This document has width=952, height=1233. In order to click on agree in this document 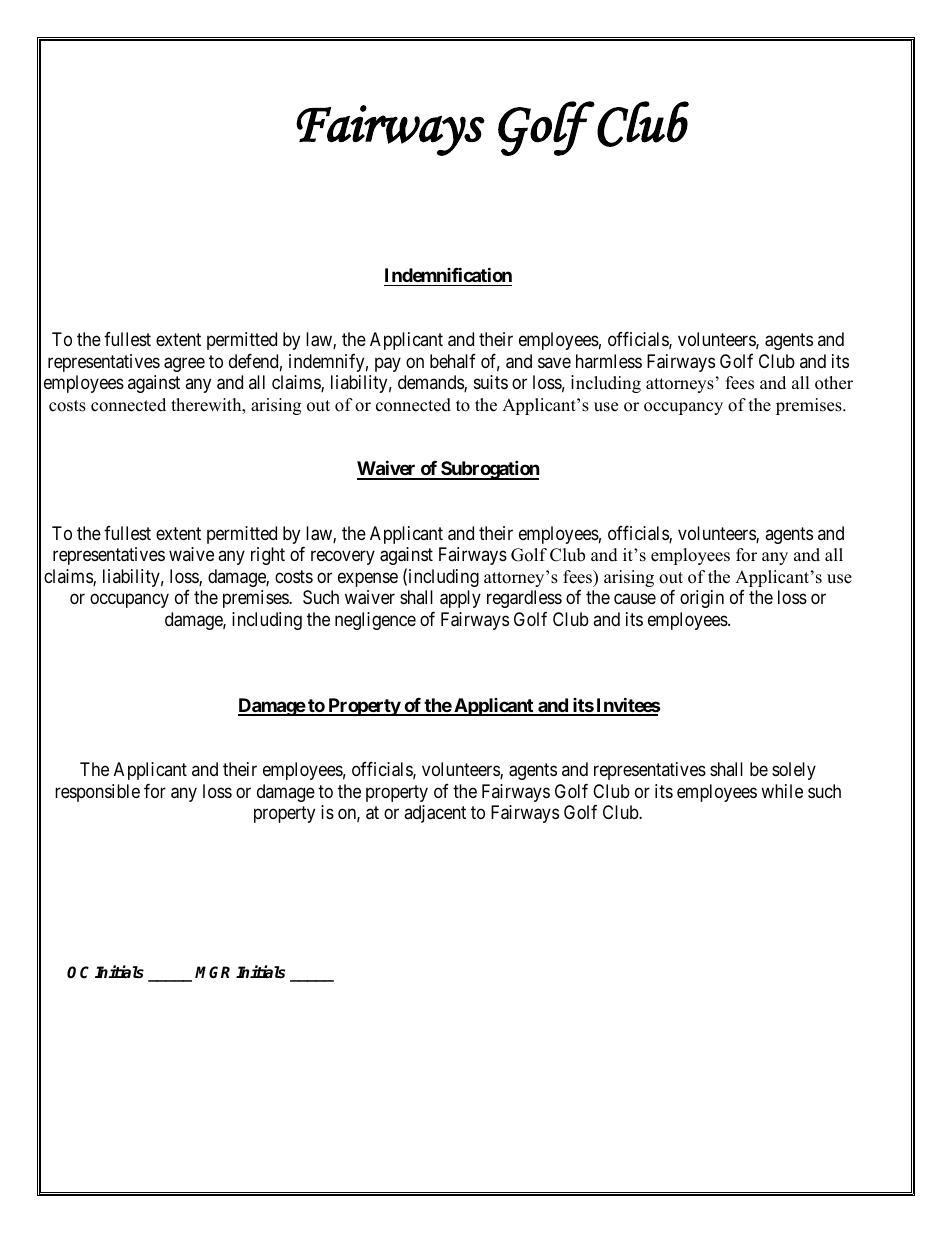, I will do `click(184, 364)`.
